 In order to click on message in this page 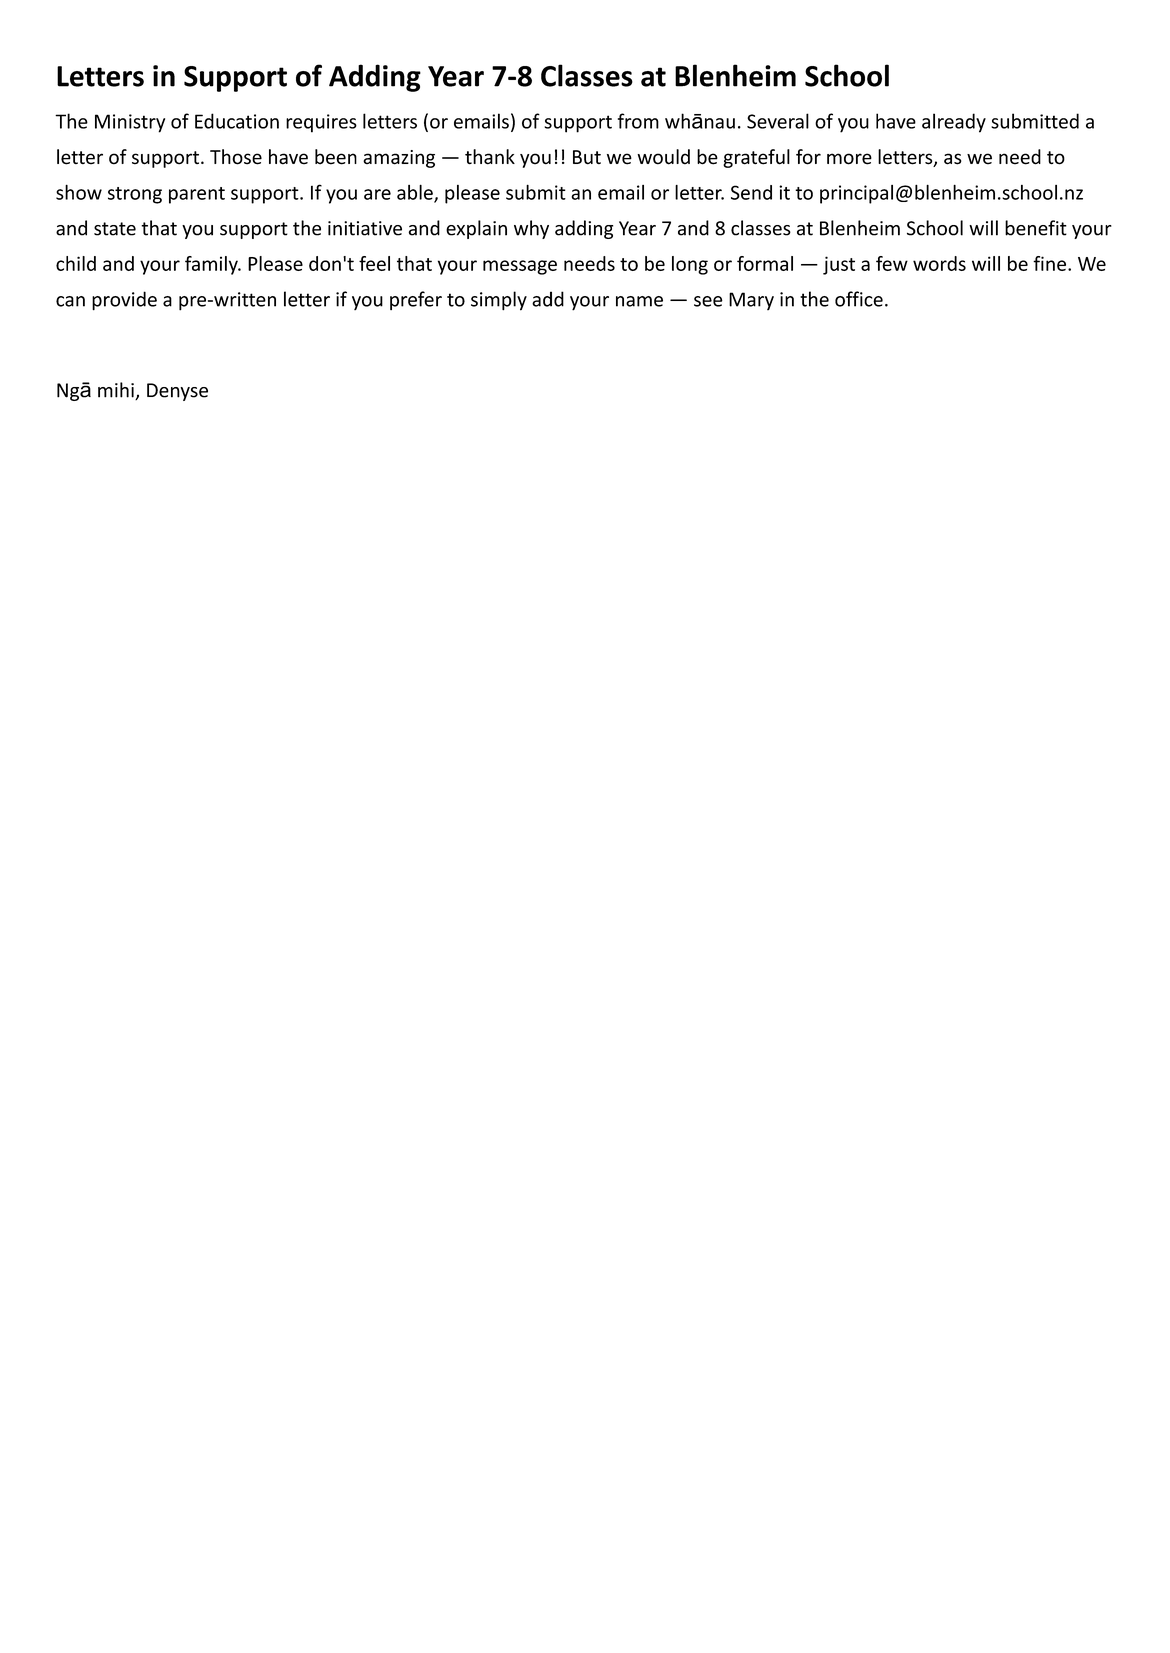, I will do `click(520, 267)`.
